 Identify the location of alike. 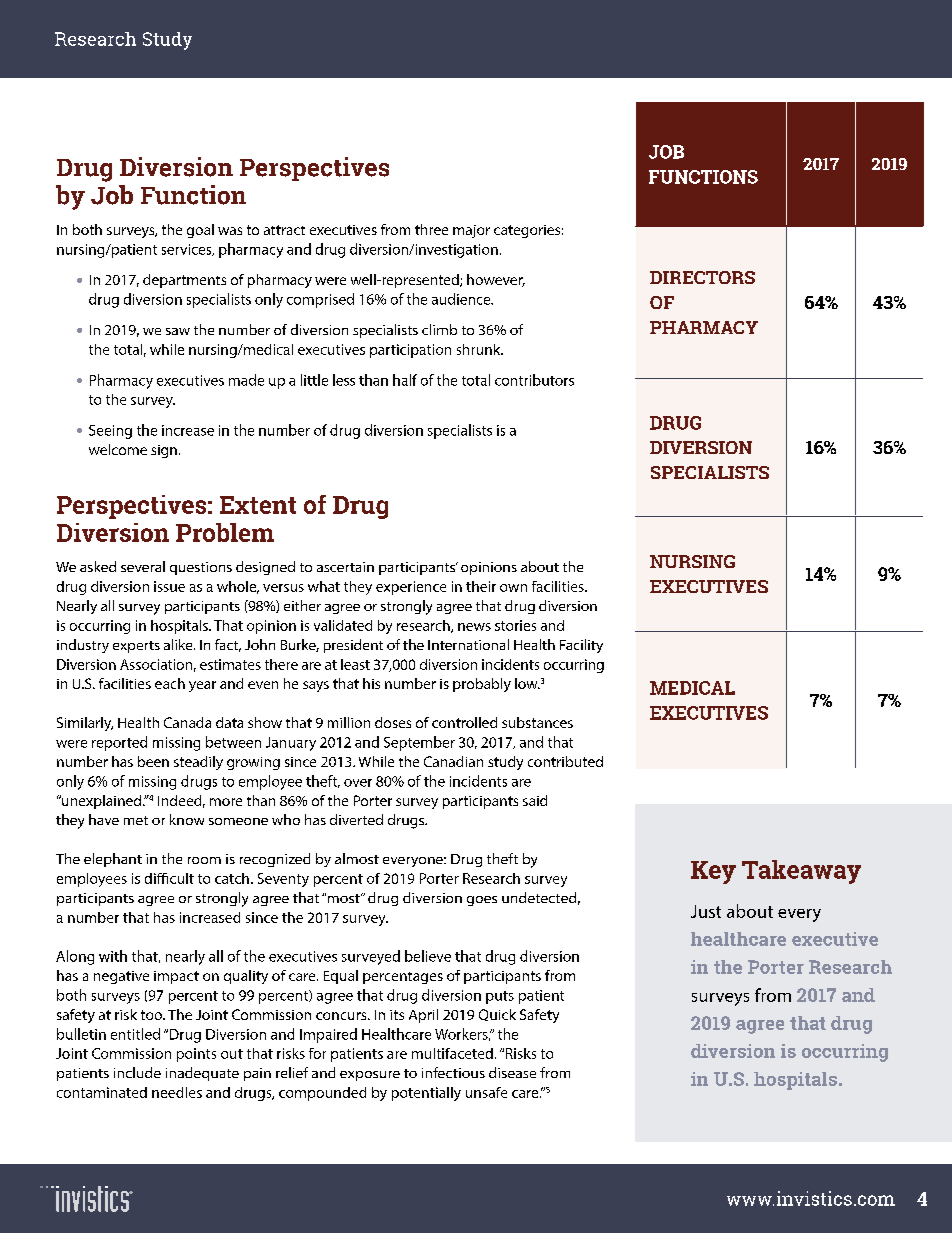
(179, 644).
